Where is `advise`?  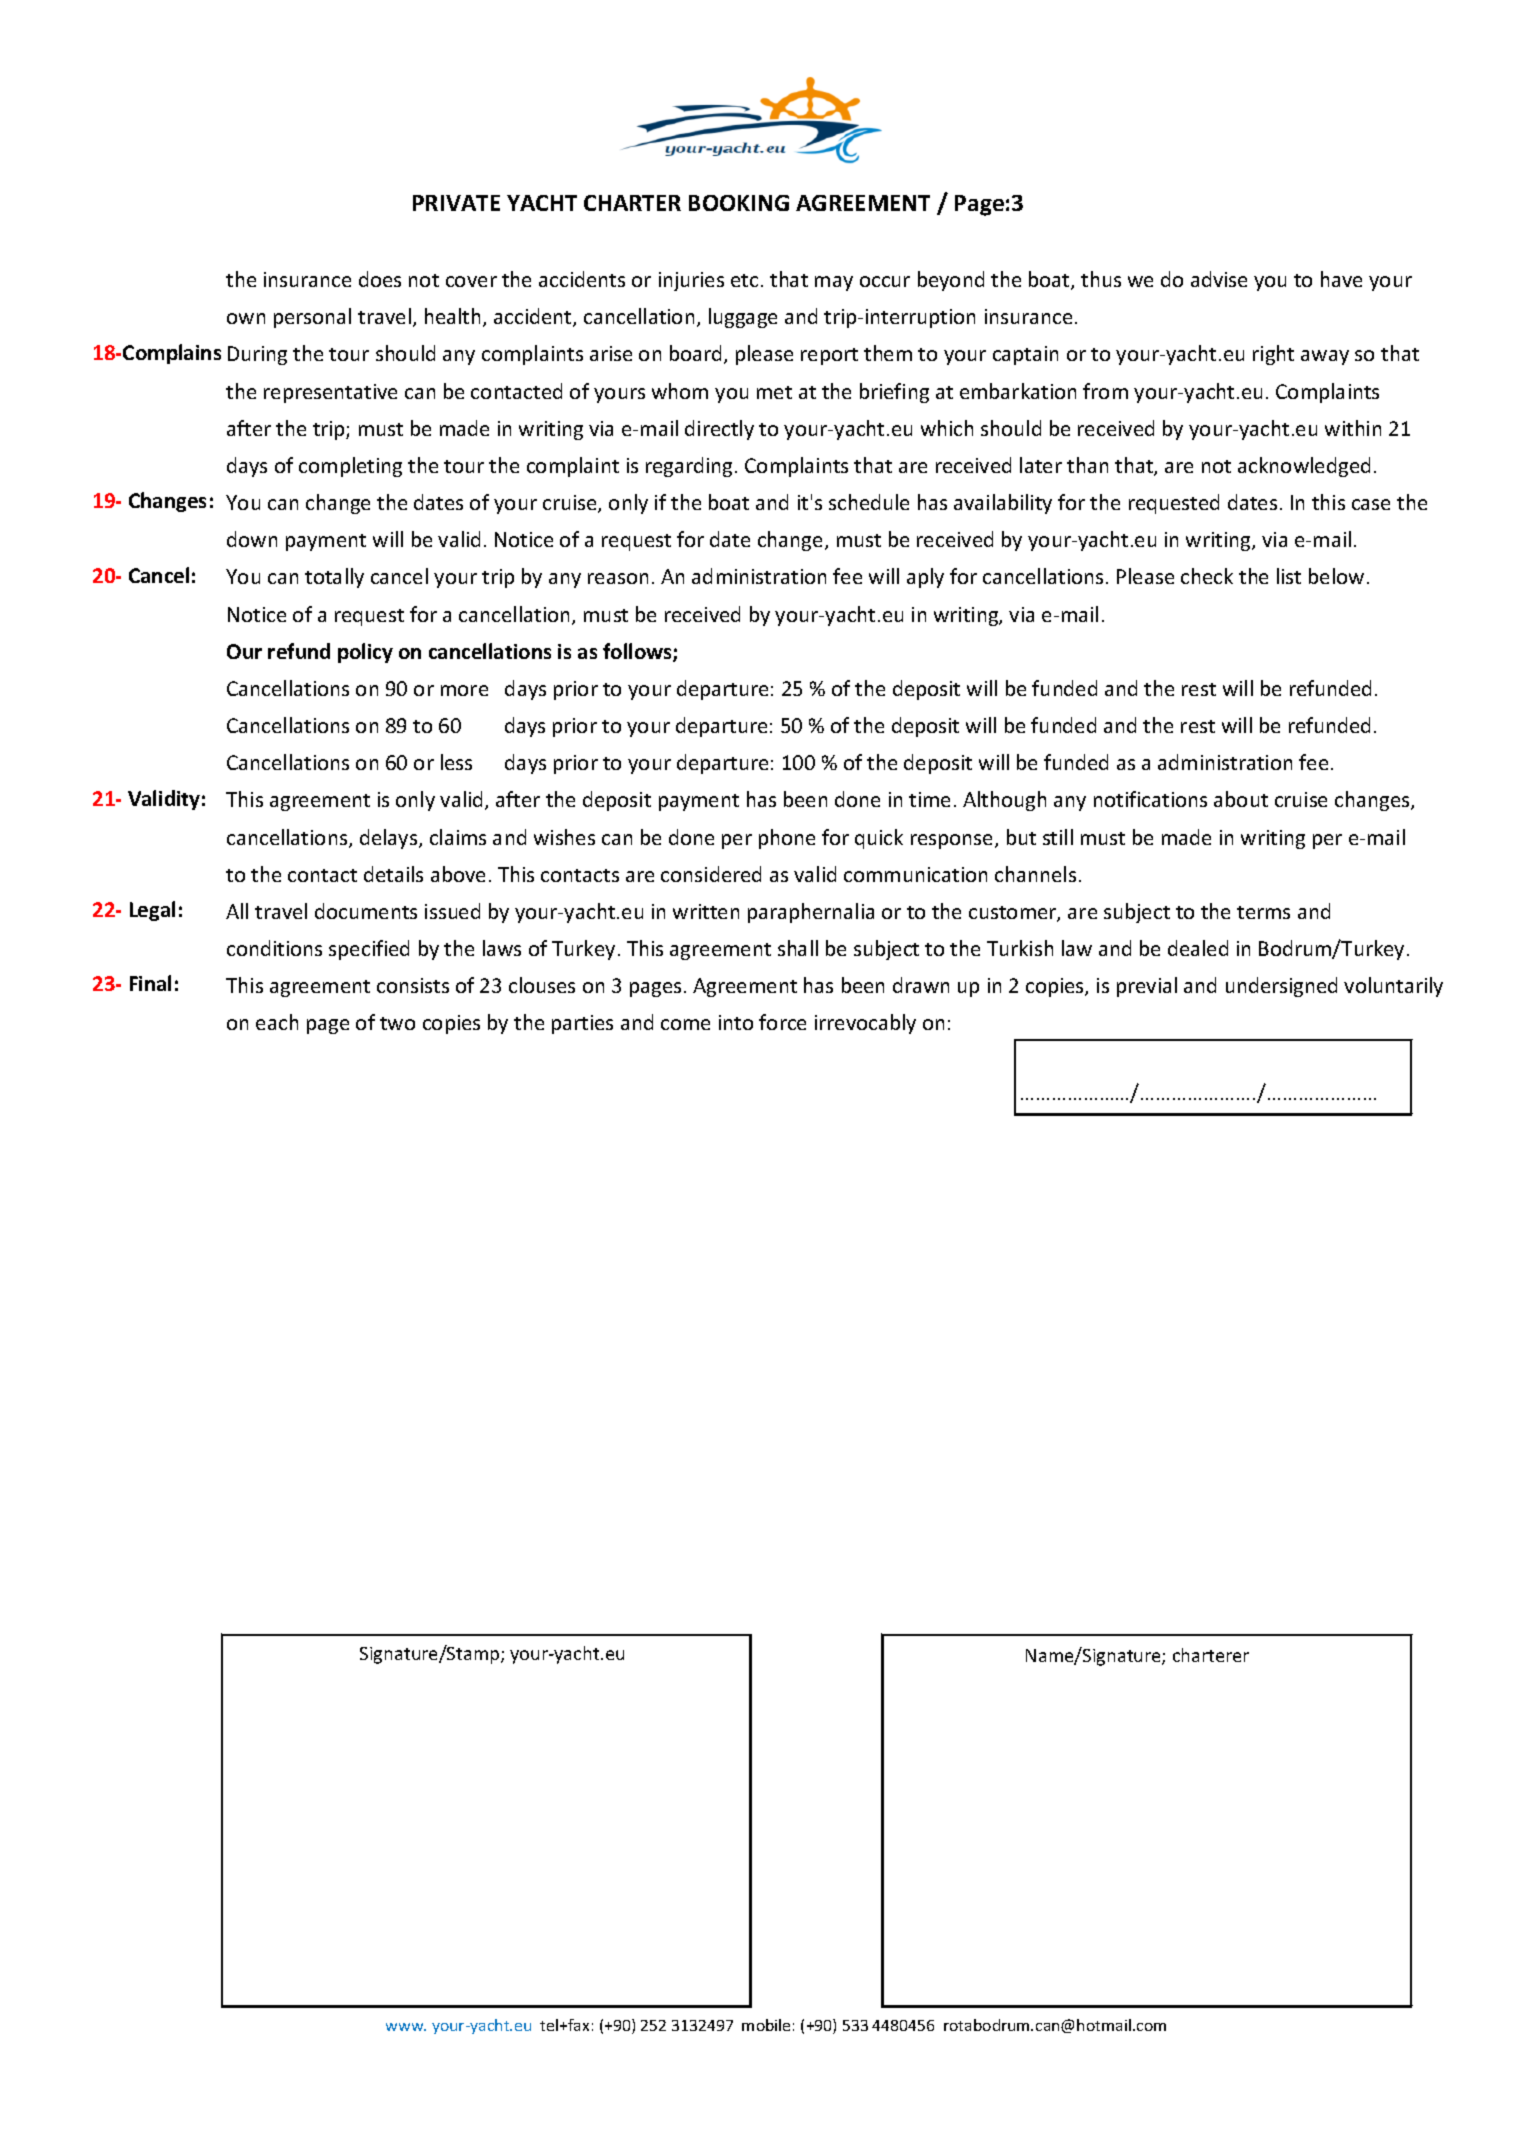
advise is located at coordinates (1219, 279).
